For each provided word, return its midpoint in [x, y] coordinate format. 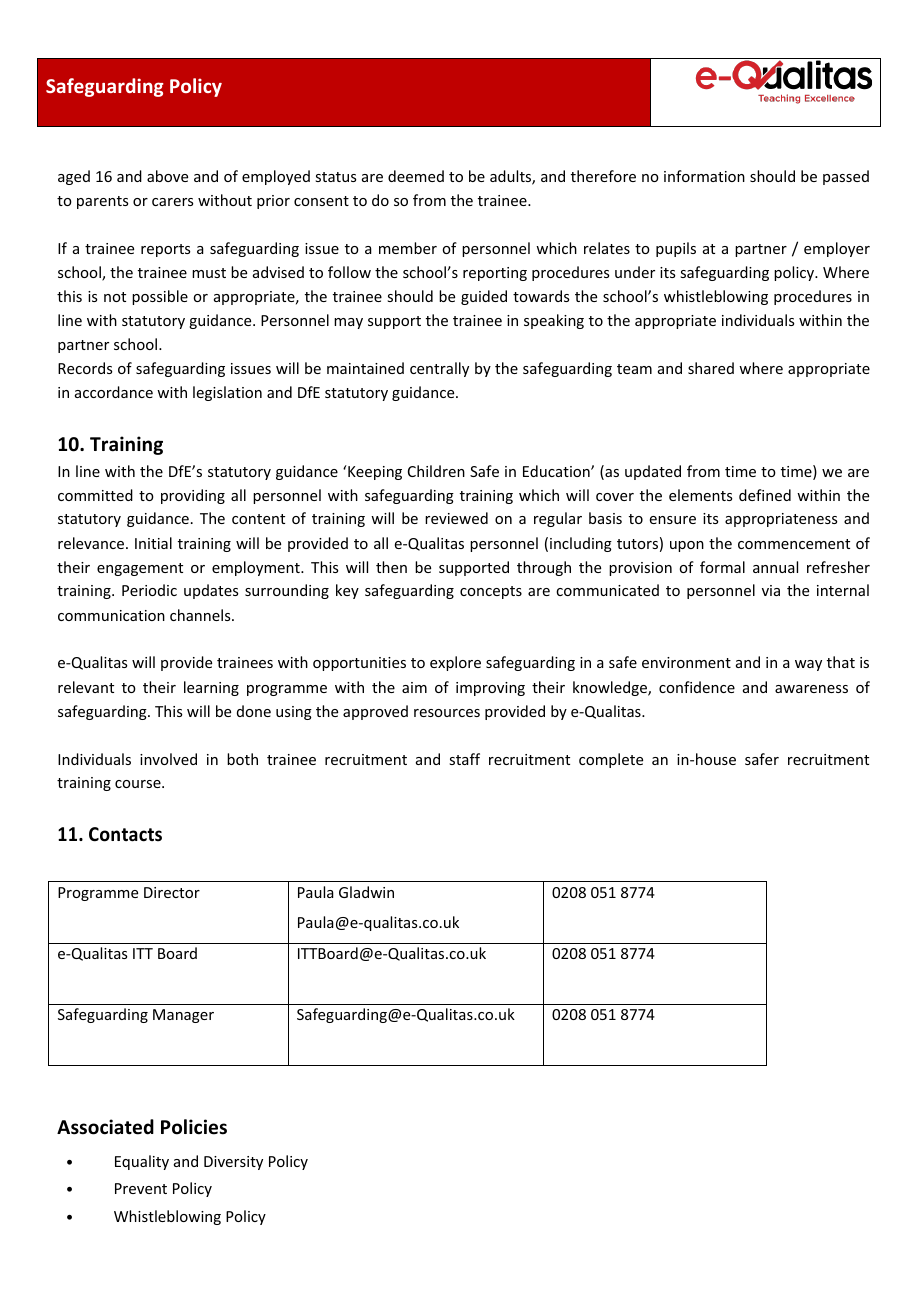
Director [172, 892]
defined [765, 495]
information [704, 176]
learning [211, 688]
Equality [142, 1162]
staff [464, 759]
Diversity [233, 1163]
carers [172, 202]
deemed [416, 176]
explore [455, 663]
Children [436, 471]
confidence [697, 687]
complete [611, 760]
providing [193, 496]
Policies [194, 1127]
